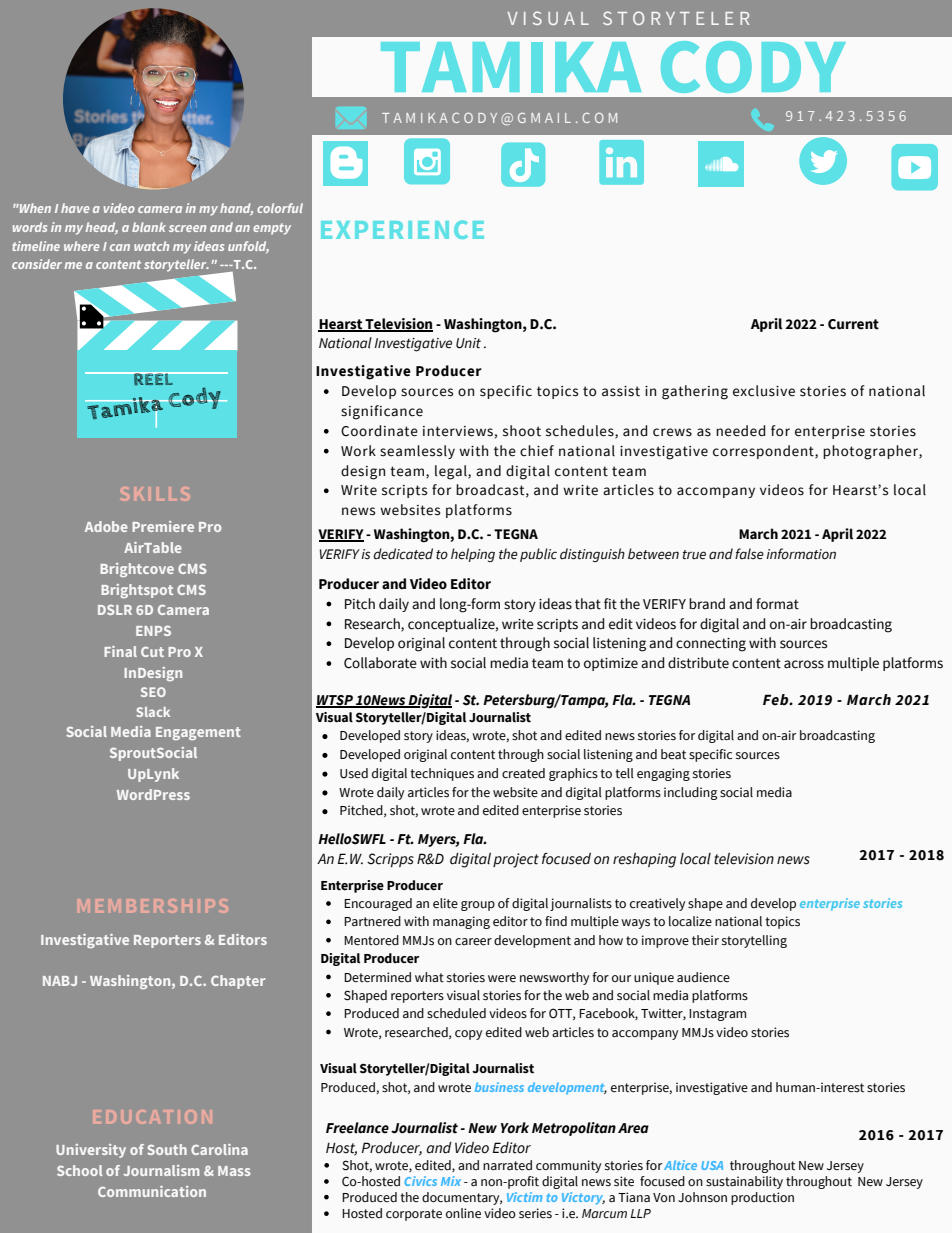 This page has height=1233, width=952. I want to click on Scripps, so click(390, 860).
